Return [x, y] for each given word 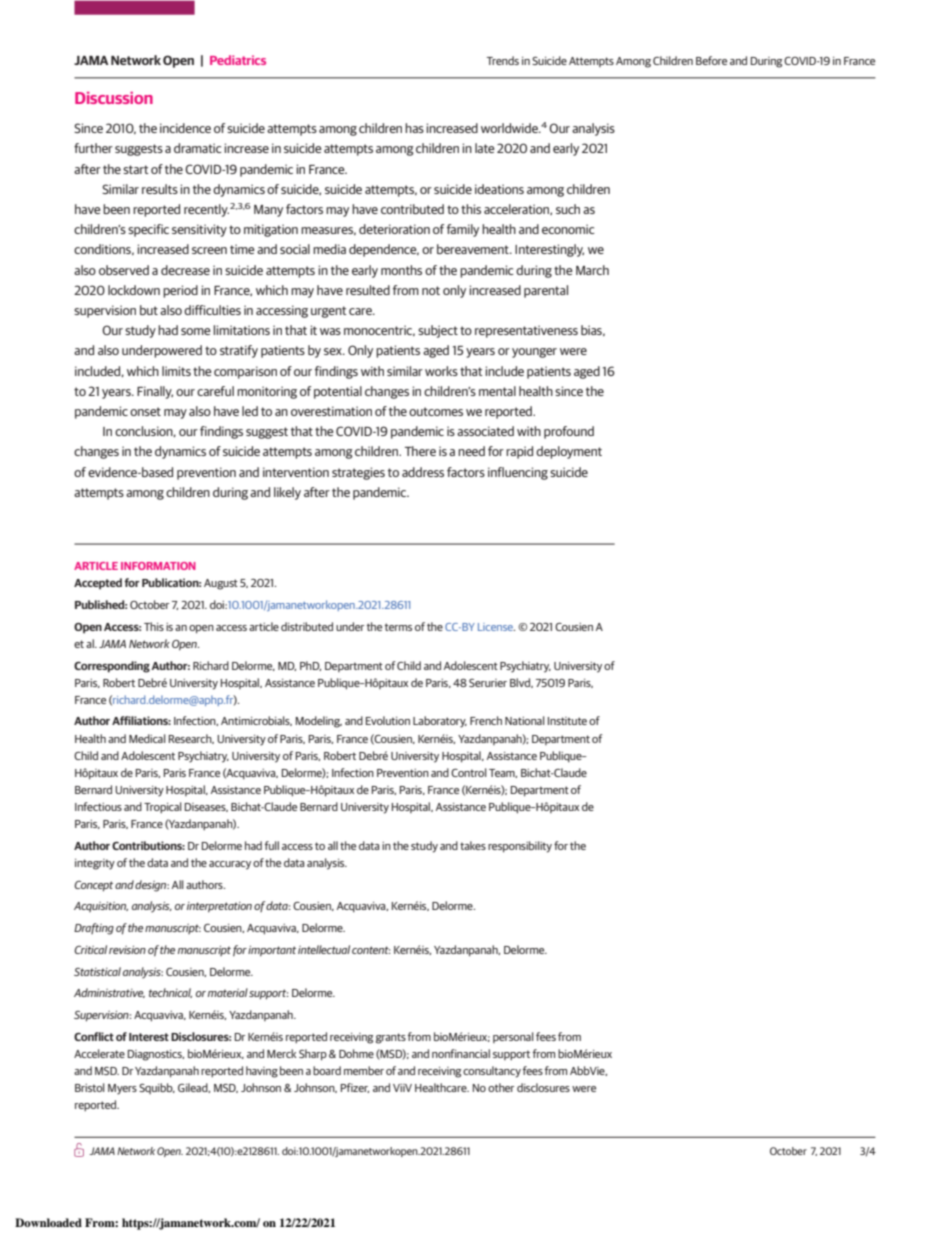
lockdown [134, 290]
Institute [567, 721]
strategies [358, 473]
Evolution [388, 720]
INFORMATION [158, 566]
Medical [147, 738]
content [371, 950]
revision [127, 950]
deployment [569, 452]
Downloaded [48, 1222]
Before [711, 60]
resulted [368, 290]
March [592, 270]
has [414, 128]
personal [513, 1037]
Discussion [114, 98]
